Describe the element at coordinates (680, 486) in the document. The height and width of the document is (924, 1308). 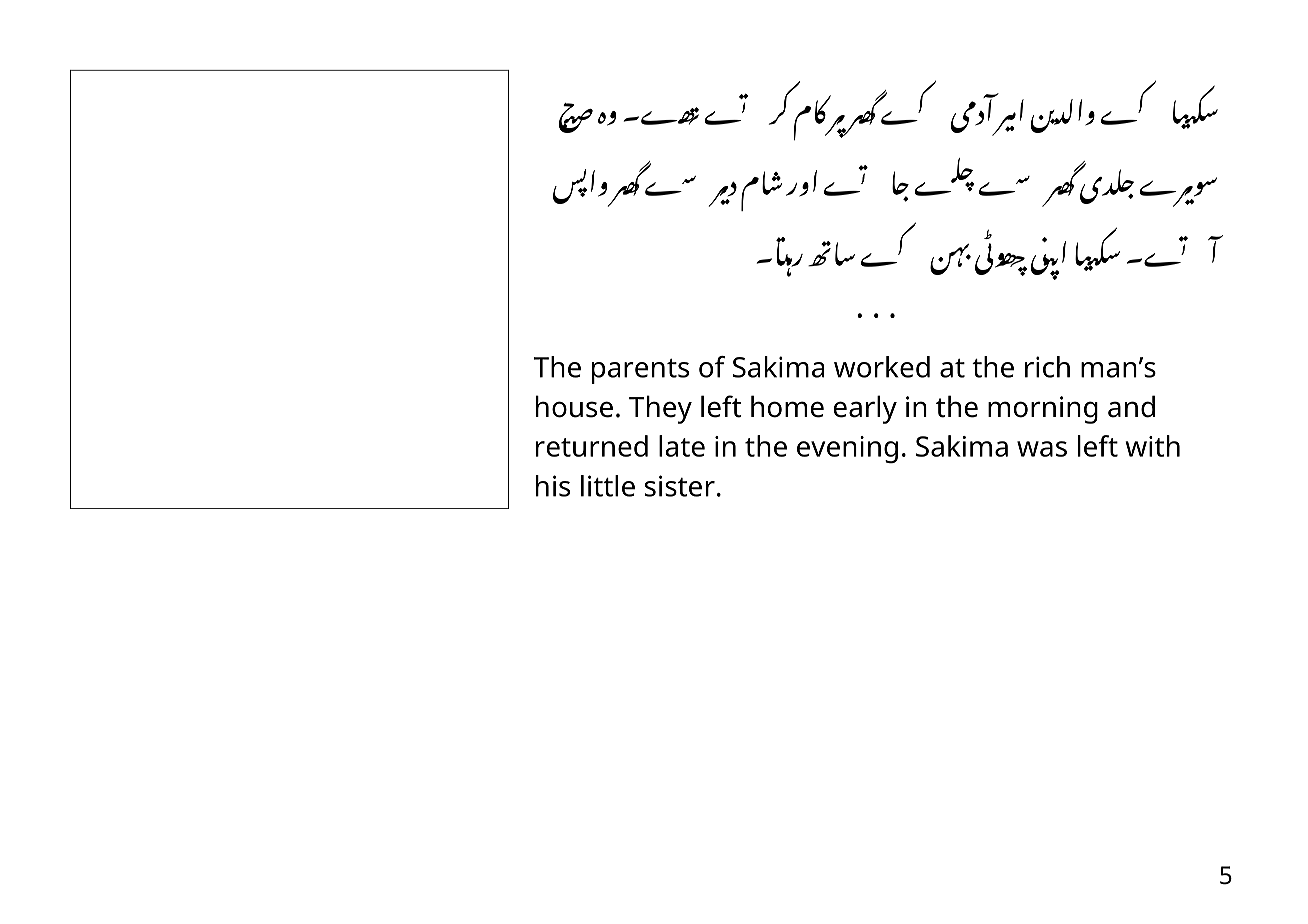
I see `sister` at that location.
